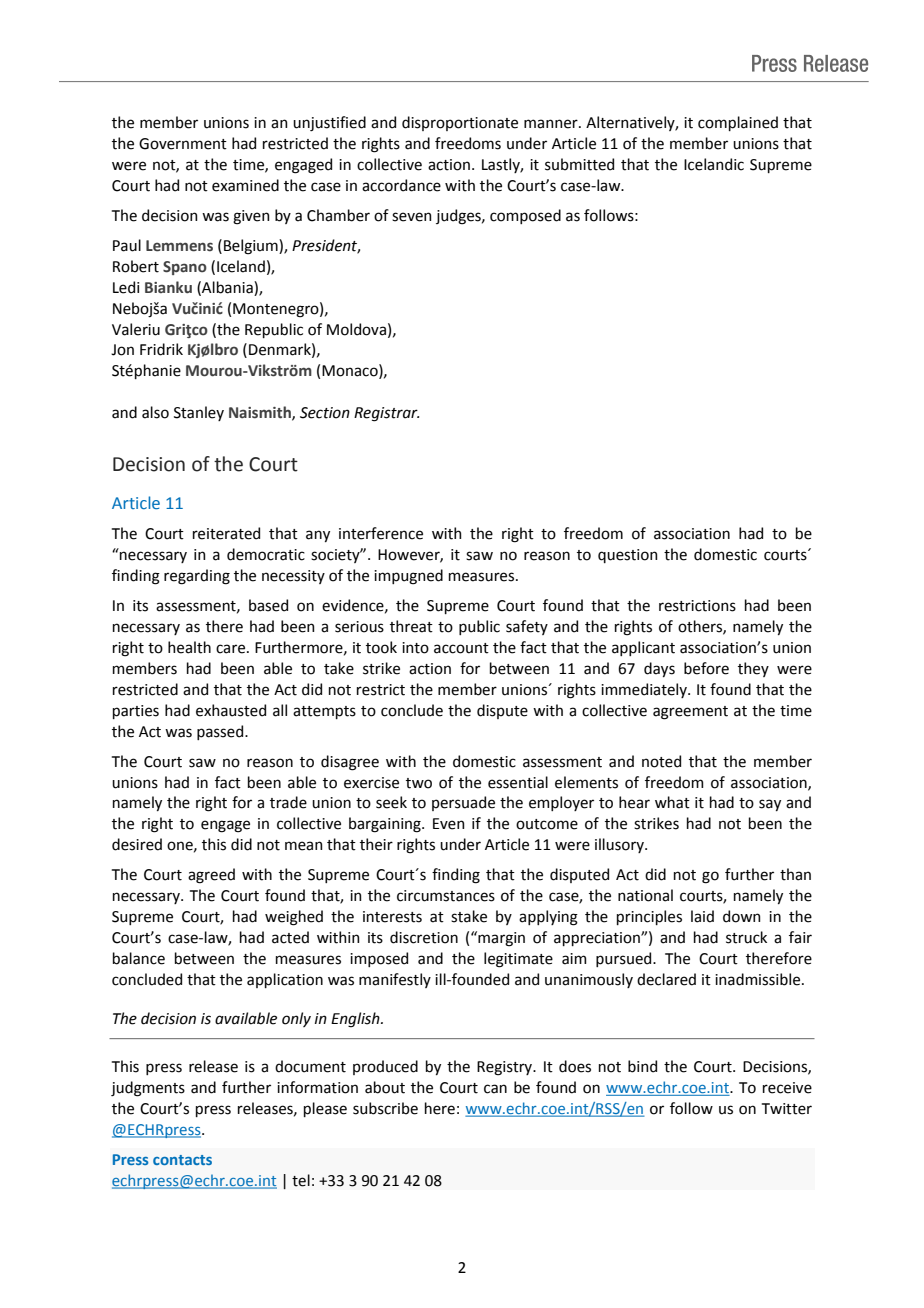  What do you see at coordinates (288, 802) in the screenshot?
I see `trade` at bounding box center [288, 802].
